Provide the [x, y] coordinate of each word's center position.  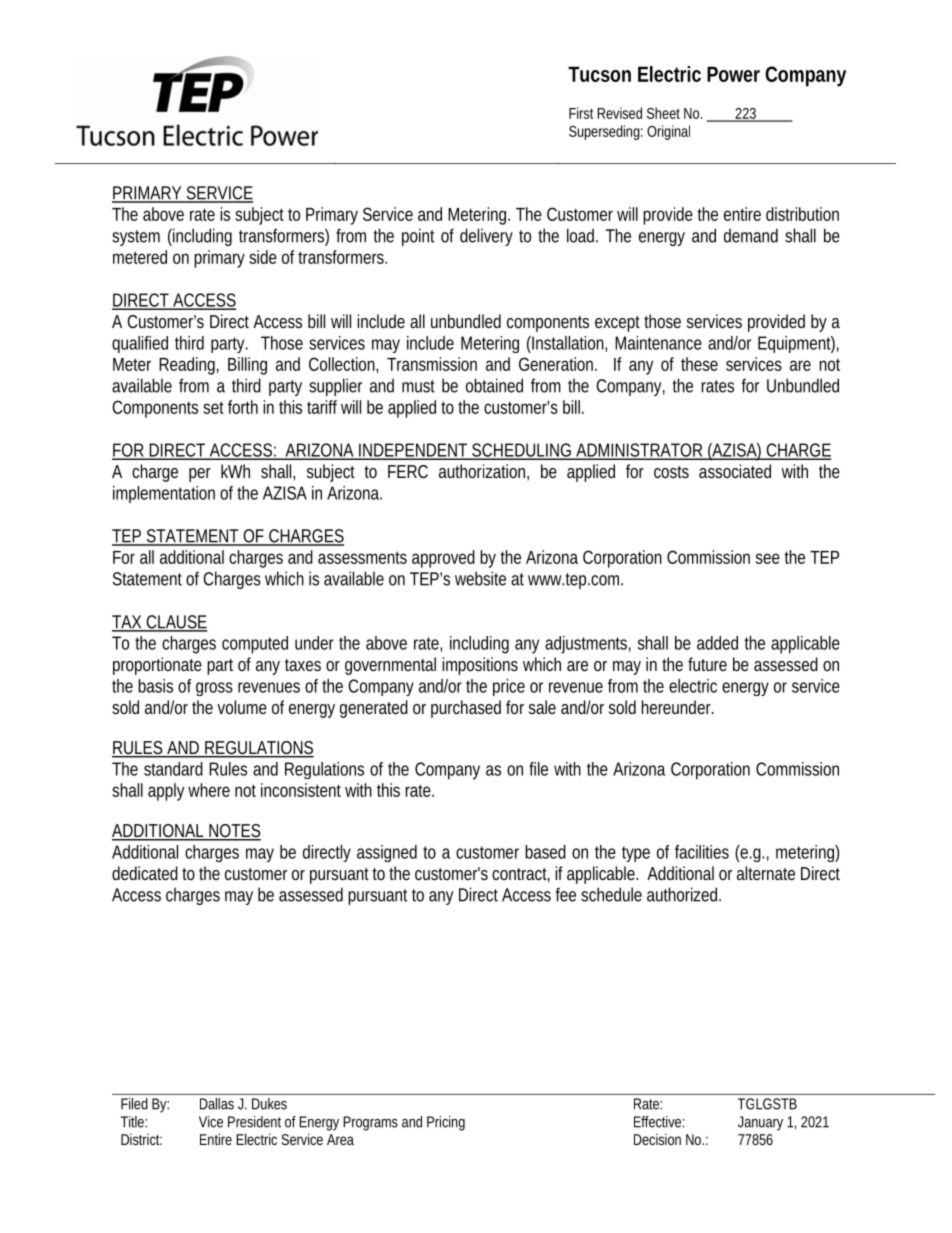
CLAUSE [176, 623]
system [136, 238]
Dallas [217, 1104]
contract [521, 875]
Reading [189, 366]
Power [733, 74]
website [480, 578]
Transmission [432, 364]
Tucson [599, 74]
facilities [702, 852]
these [699, 364]
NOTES [234, 832]
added [717, 643]
